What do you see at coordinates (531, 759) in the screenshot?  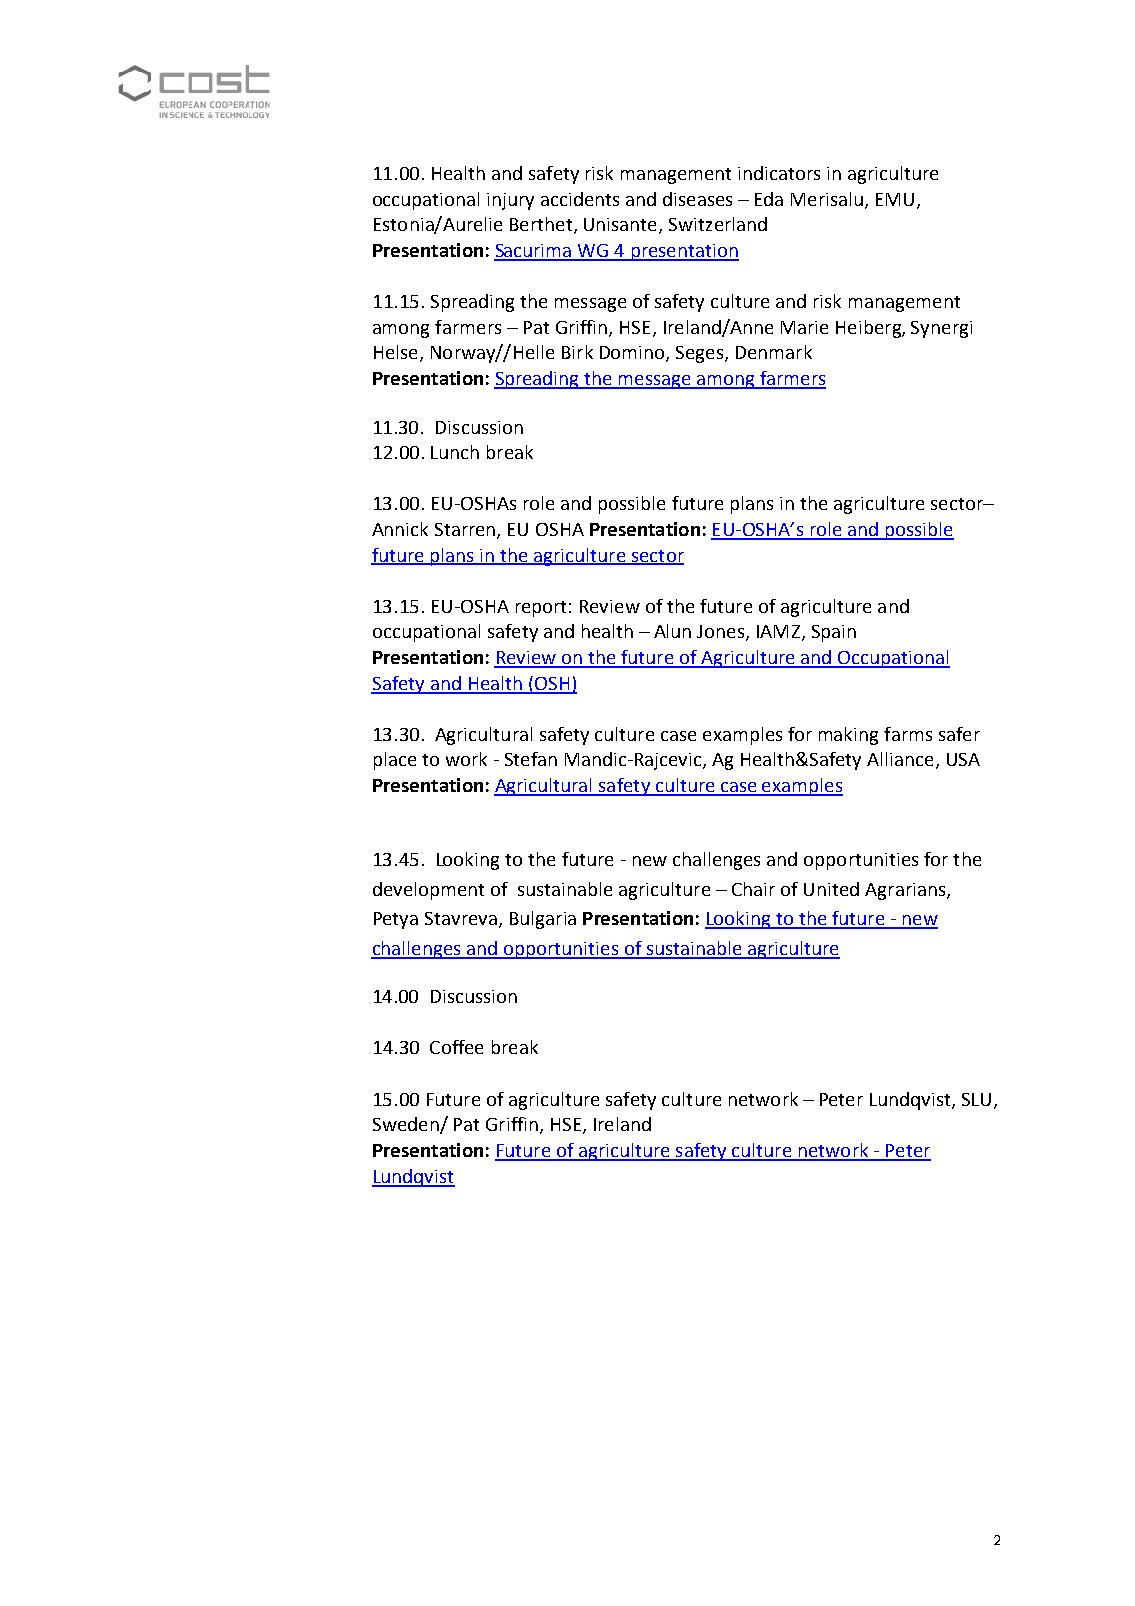 I see `Stefan` at bounding box center [531, 759].
